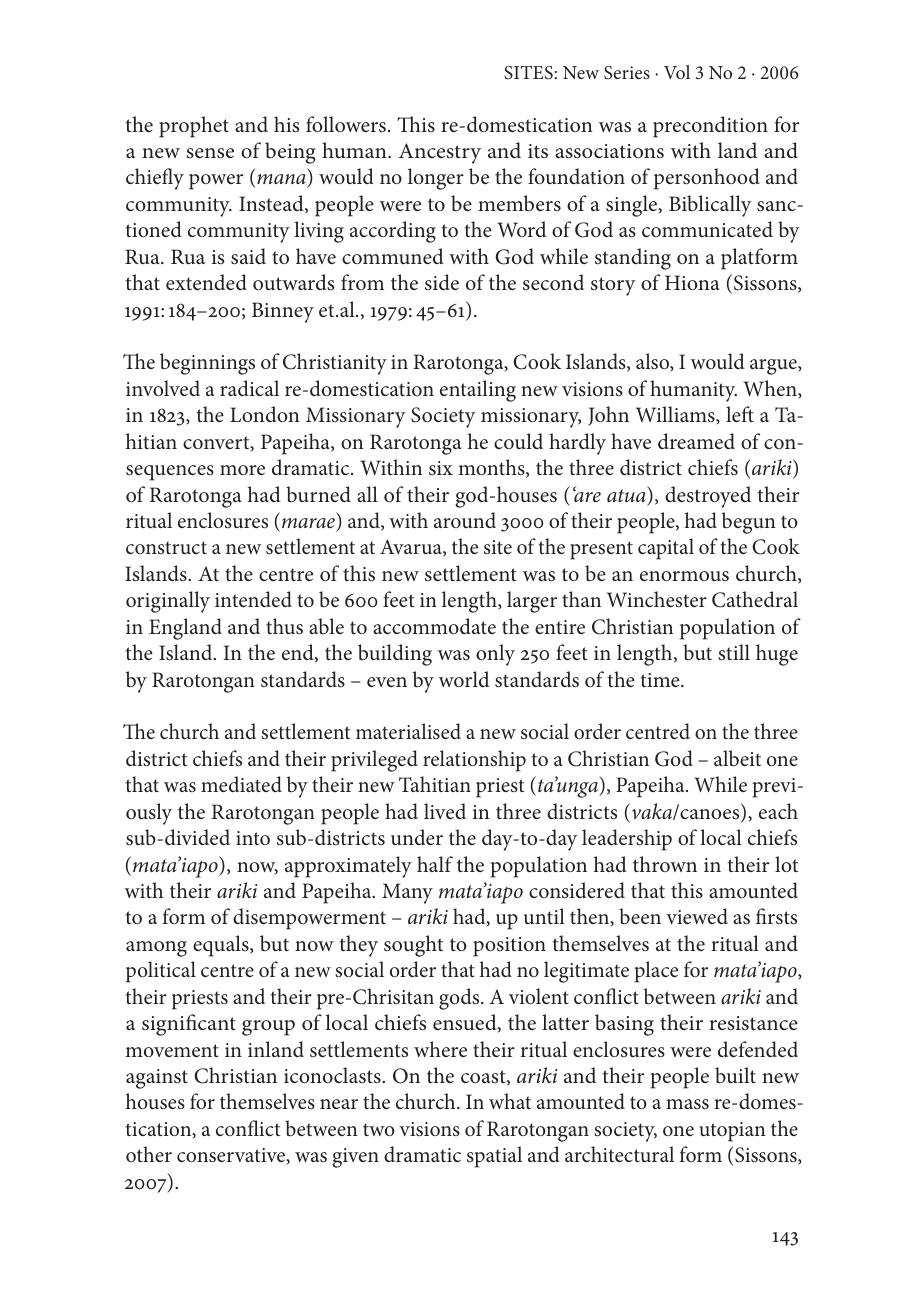 This page has height=1311, width=924. Describe the element at coordinates (265, 414) in the page. I see `London` at that location.
